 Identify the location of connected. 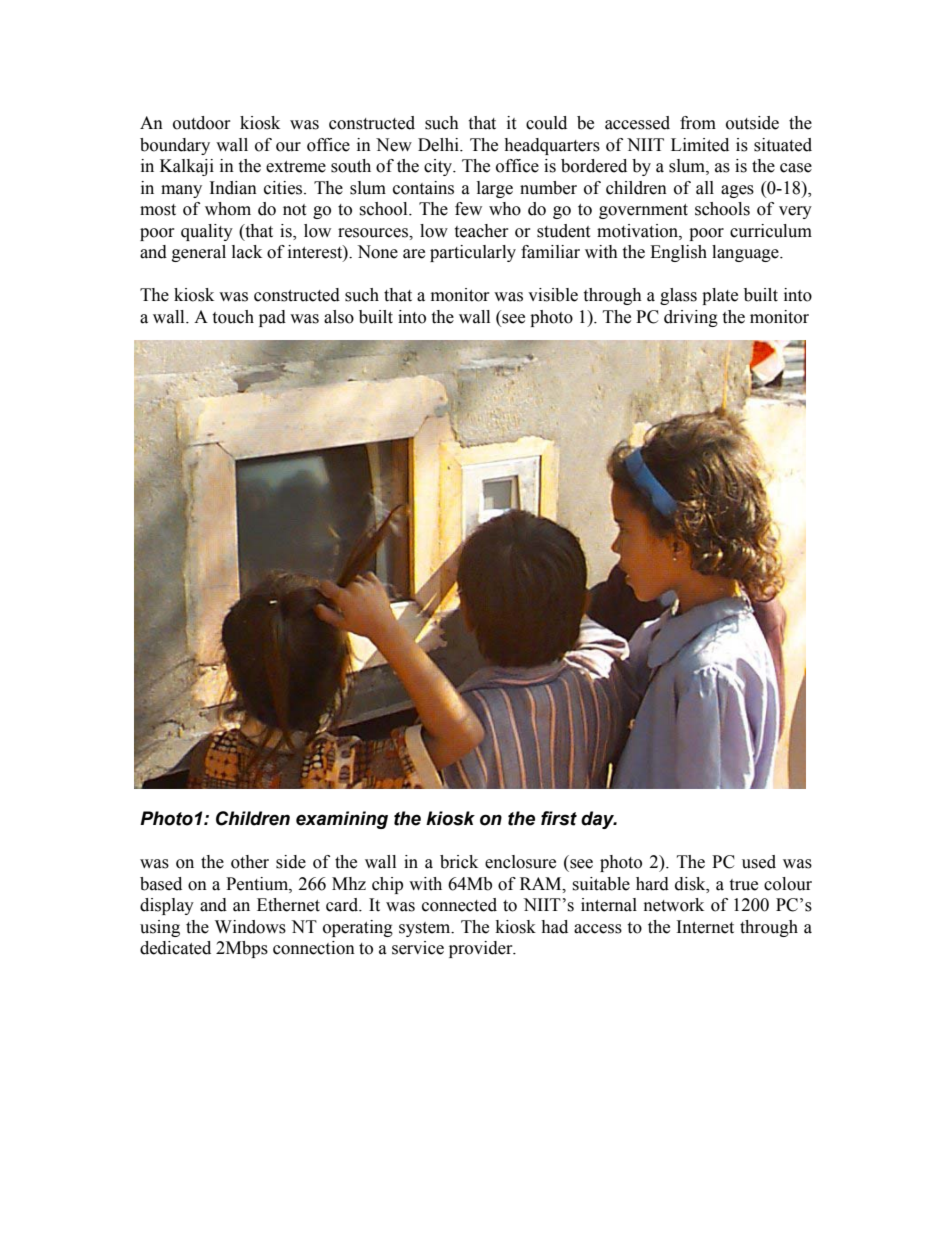
(459, 905).
